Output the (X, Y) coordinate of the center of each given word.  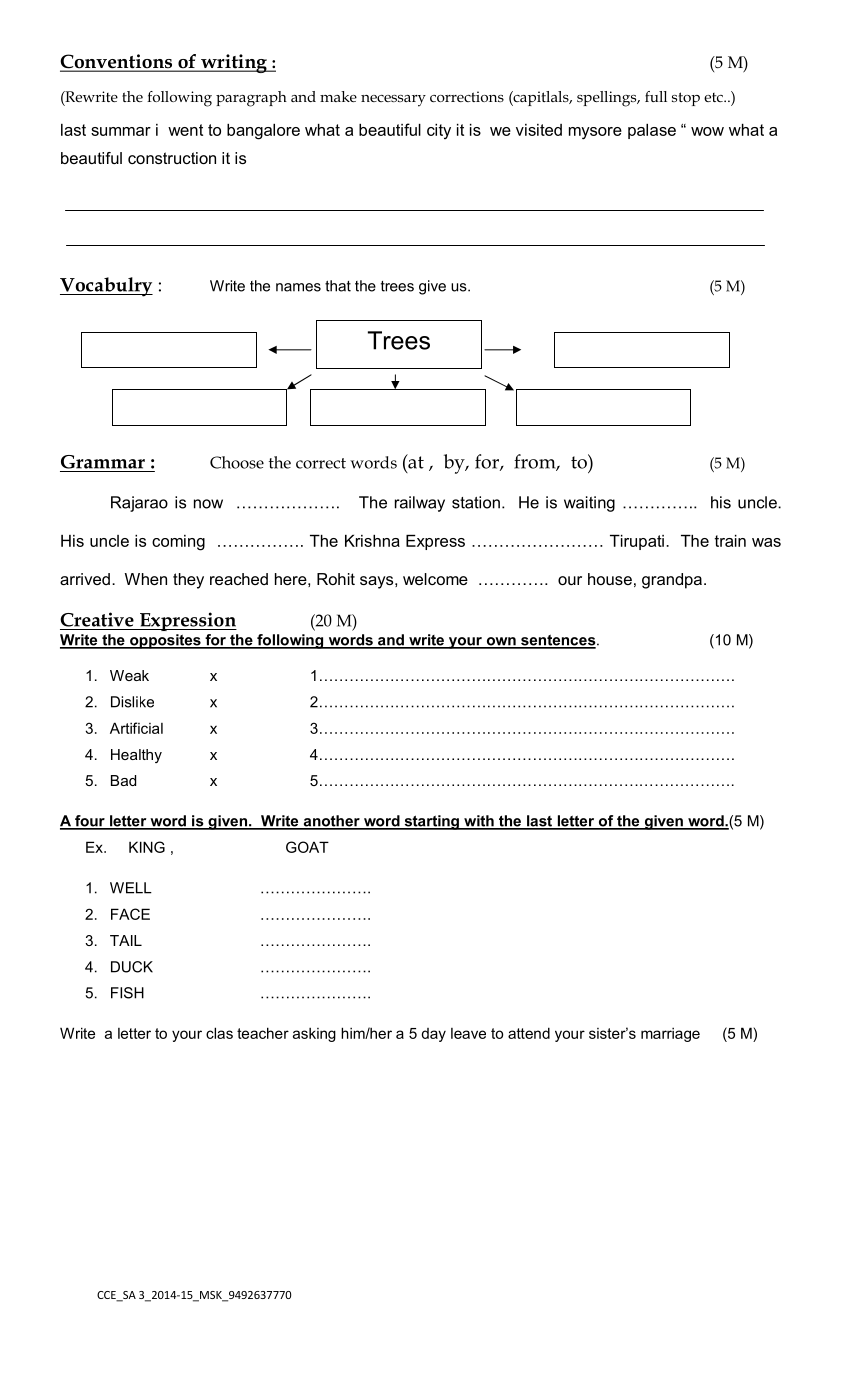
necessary (393, 101)
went (185, 130)
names (298, 287)
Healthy (136, 756)
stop (686, 99)
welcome (435, 579)
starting (431, 822)
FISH (127, 993)
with (479, 822)
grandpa (672, 581)
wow (707, 131)
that (338, 286)
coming (178, 543)
